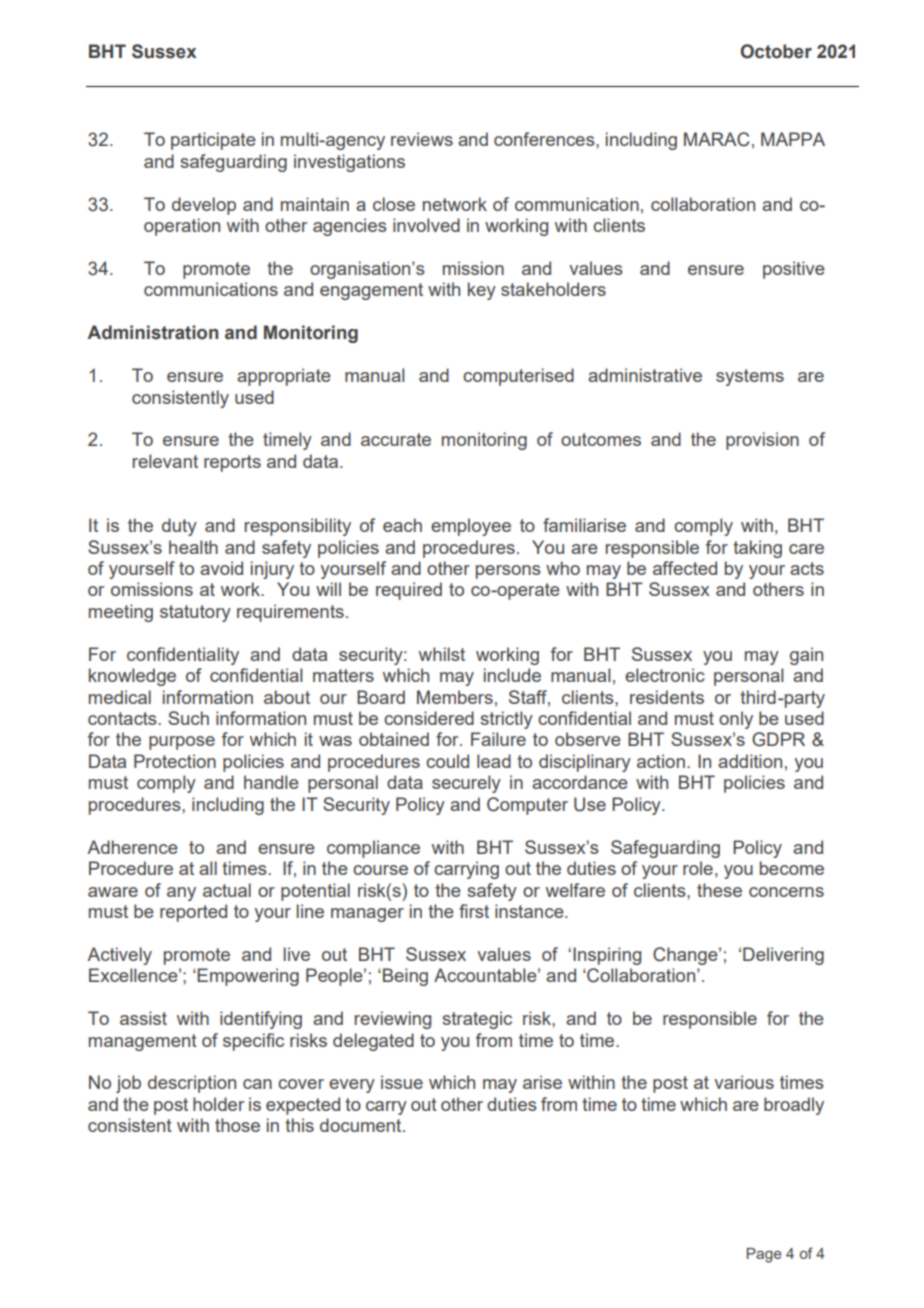 This image has width=924, height=1308. I want to click on those, so click(237, 1125).
